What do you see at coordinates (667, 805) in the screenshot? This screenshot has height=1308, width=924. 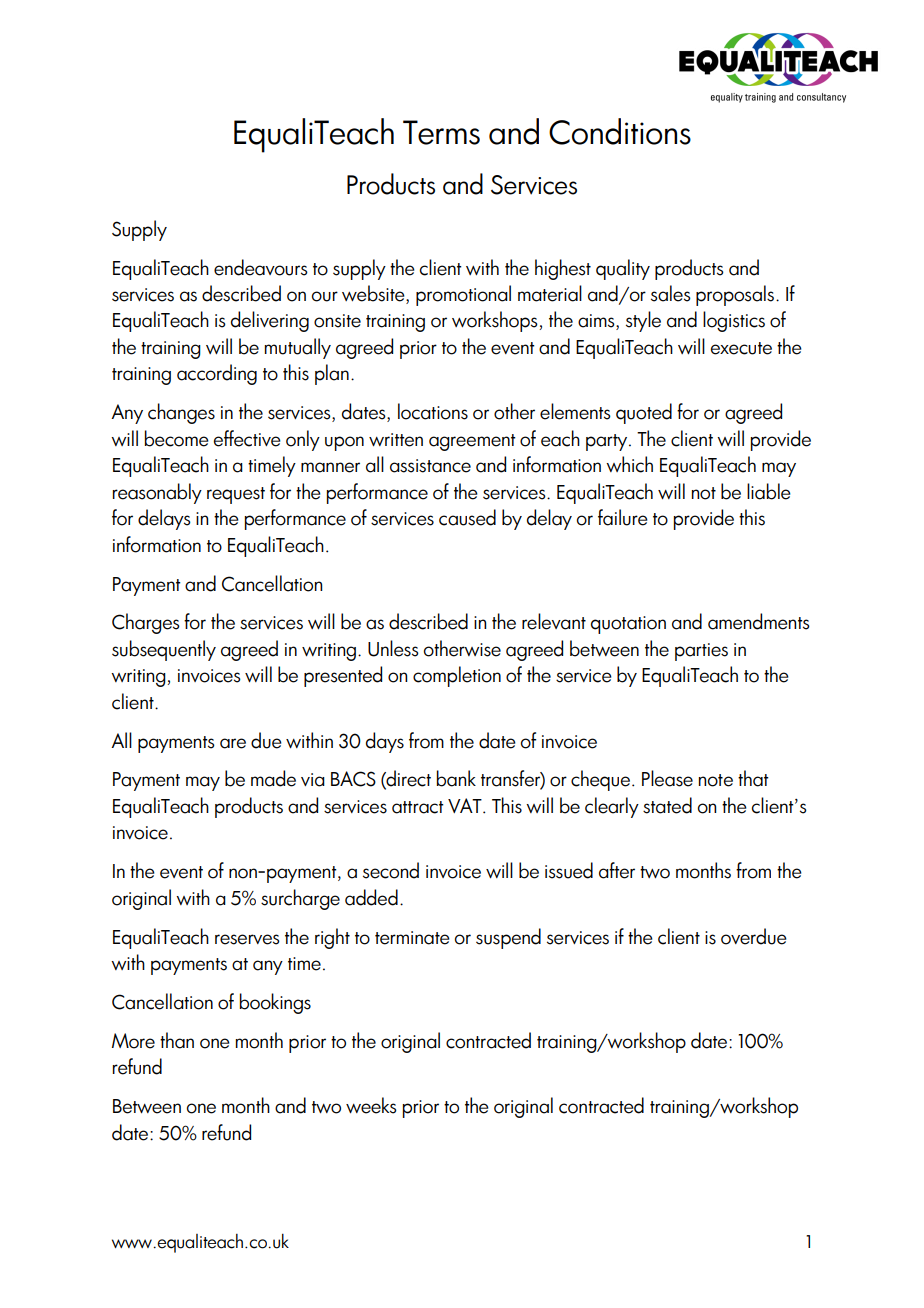 I see `stated` at bounding box center [667, 805].
